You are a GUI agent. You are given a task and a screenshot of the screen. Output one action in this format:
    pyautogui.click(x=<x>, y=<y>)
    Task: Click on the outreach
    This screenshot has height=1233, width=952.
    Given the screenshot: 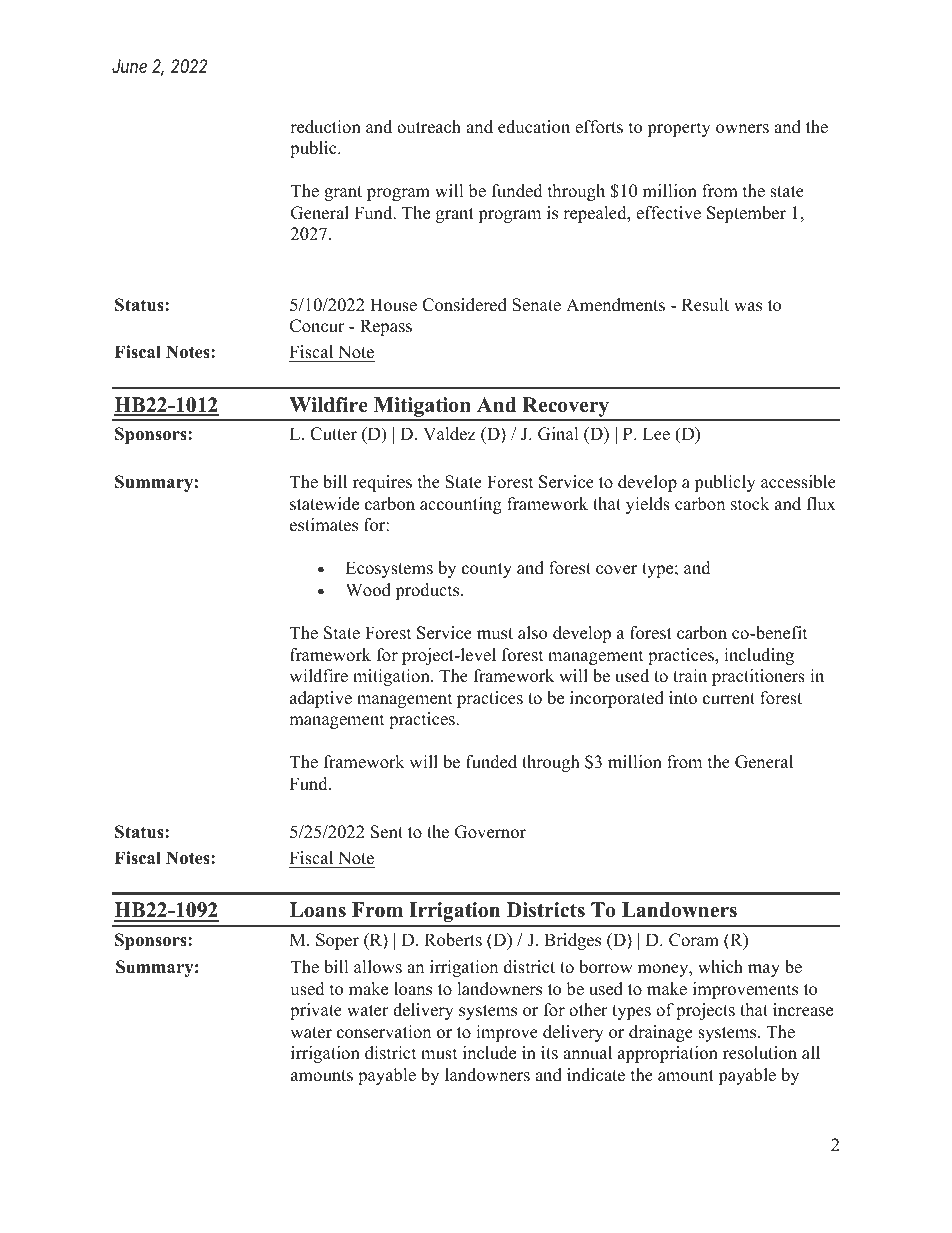 What is the action you would take?
    pyautogui.click(x=429, y=127)
